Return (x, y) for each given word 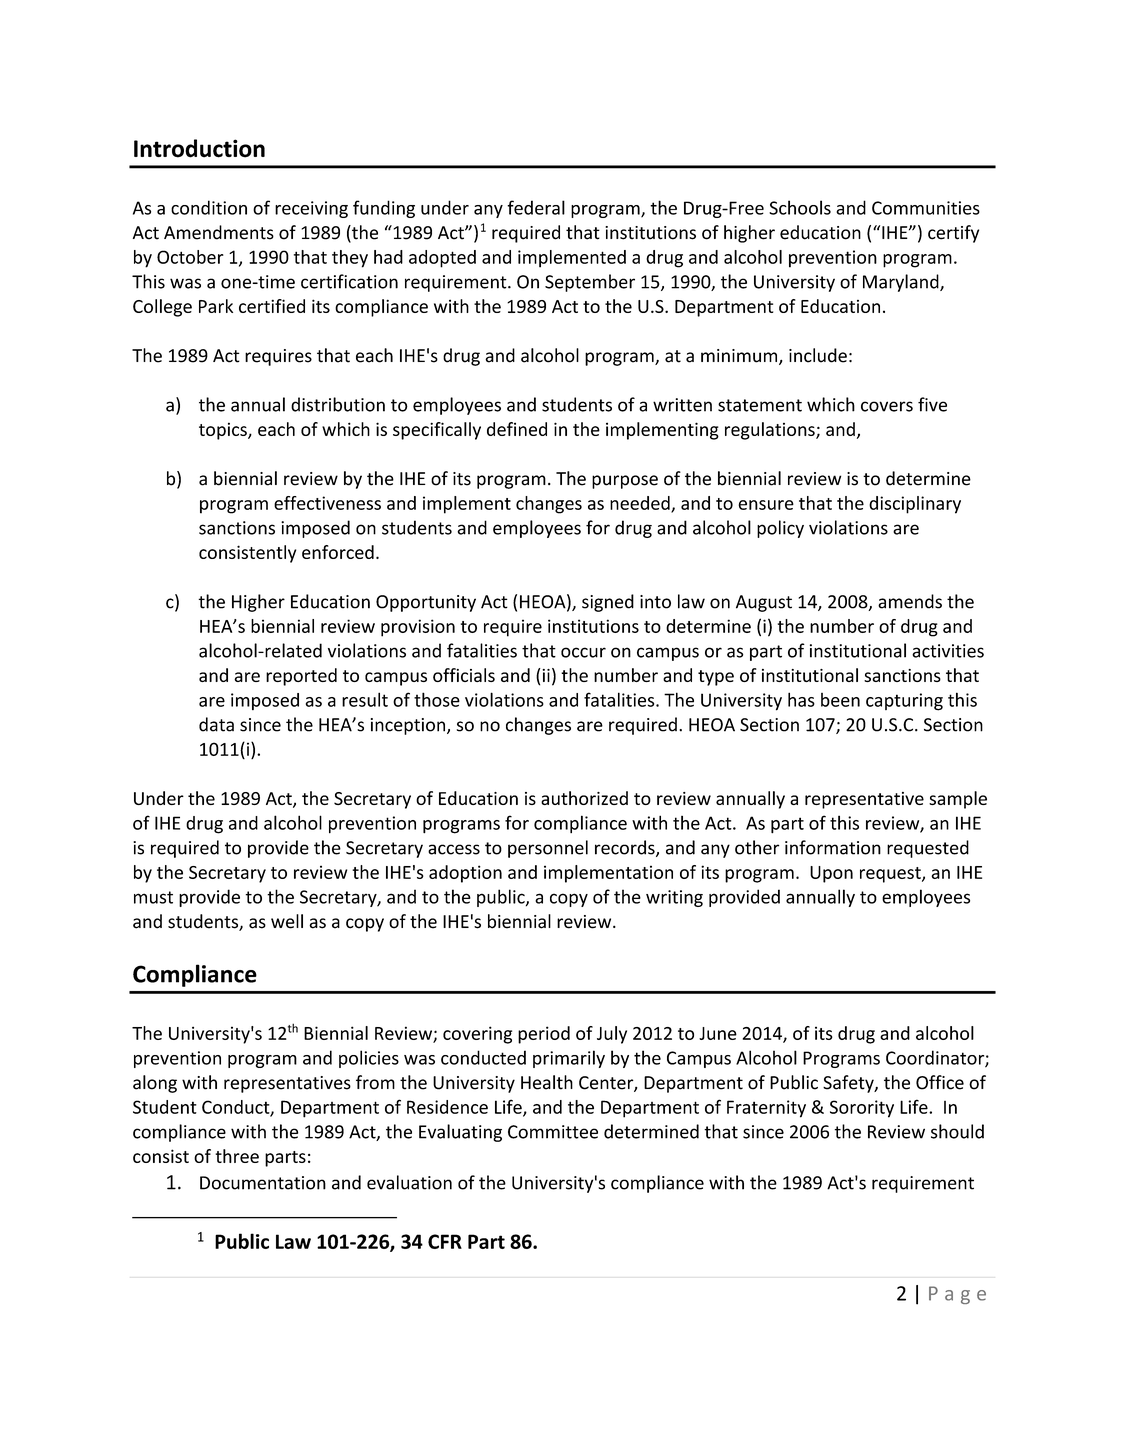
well (287, 921)
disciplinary (915, 505)
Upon (831, 874)
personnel (548, 849)
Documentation (263, 1183)
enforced (338, 552)
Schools (800, 207)
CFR (445, 1241)
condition (209, 207)
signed (608, 603)
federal (536, 207)
